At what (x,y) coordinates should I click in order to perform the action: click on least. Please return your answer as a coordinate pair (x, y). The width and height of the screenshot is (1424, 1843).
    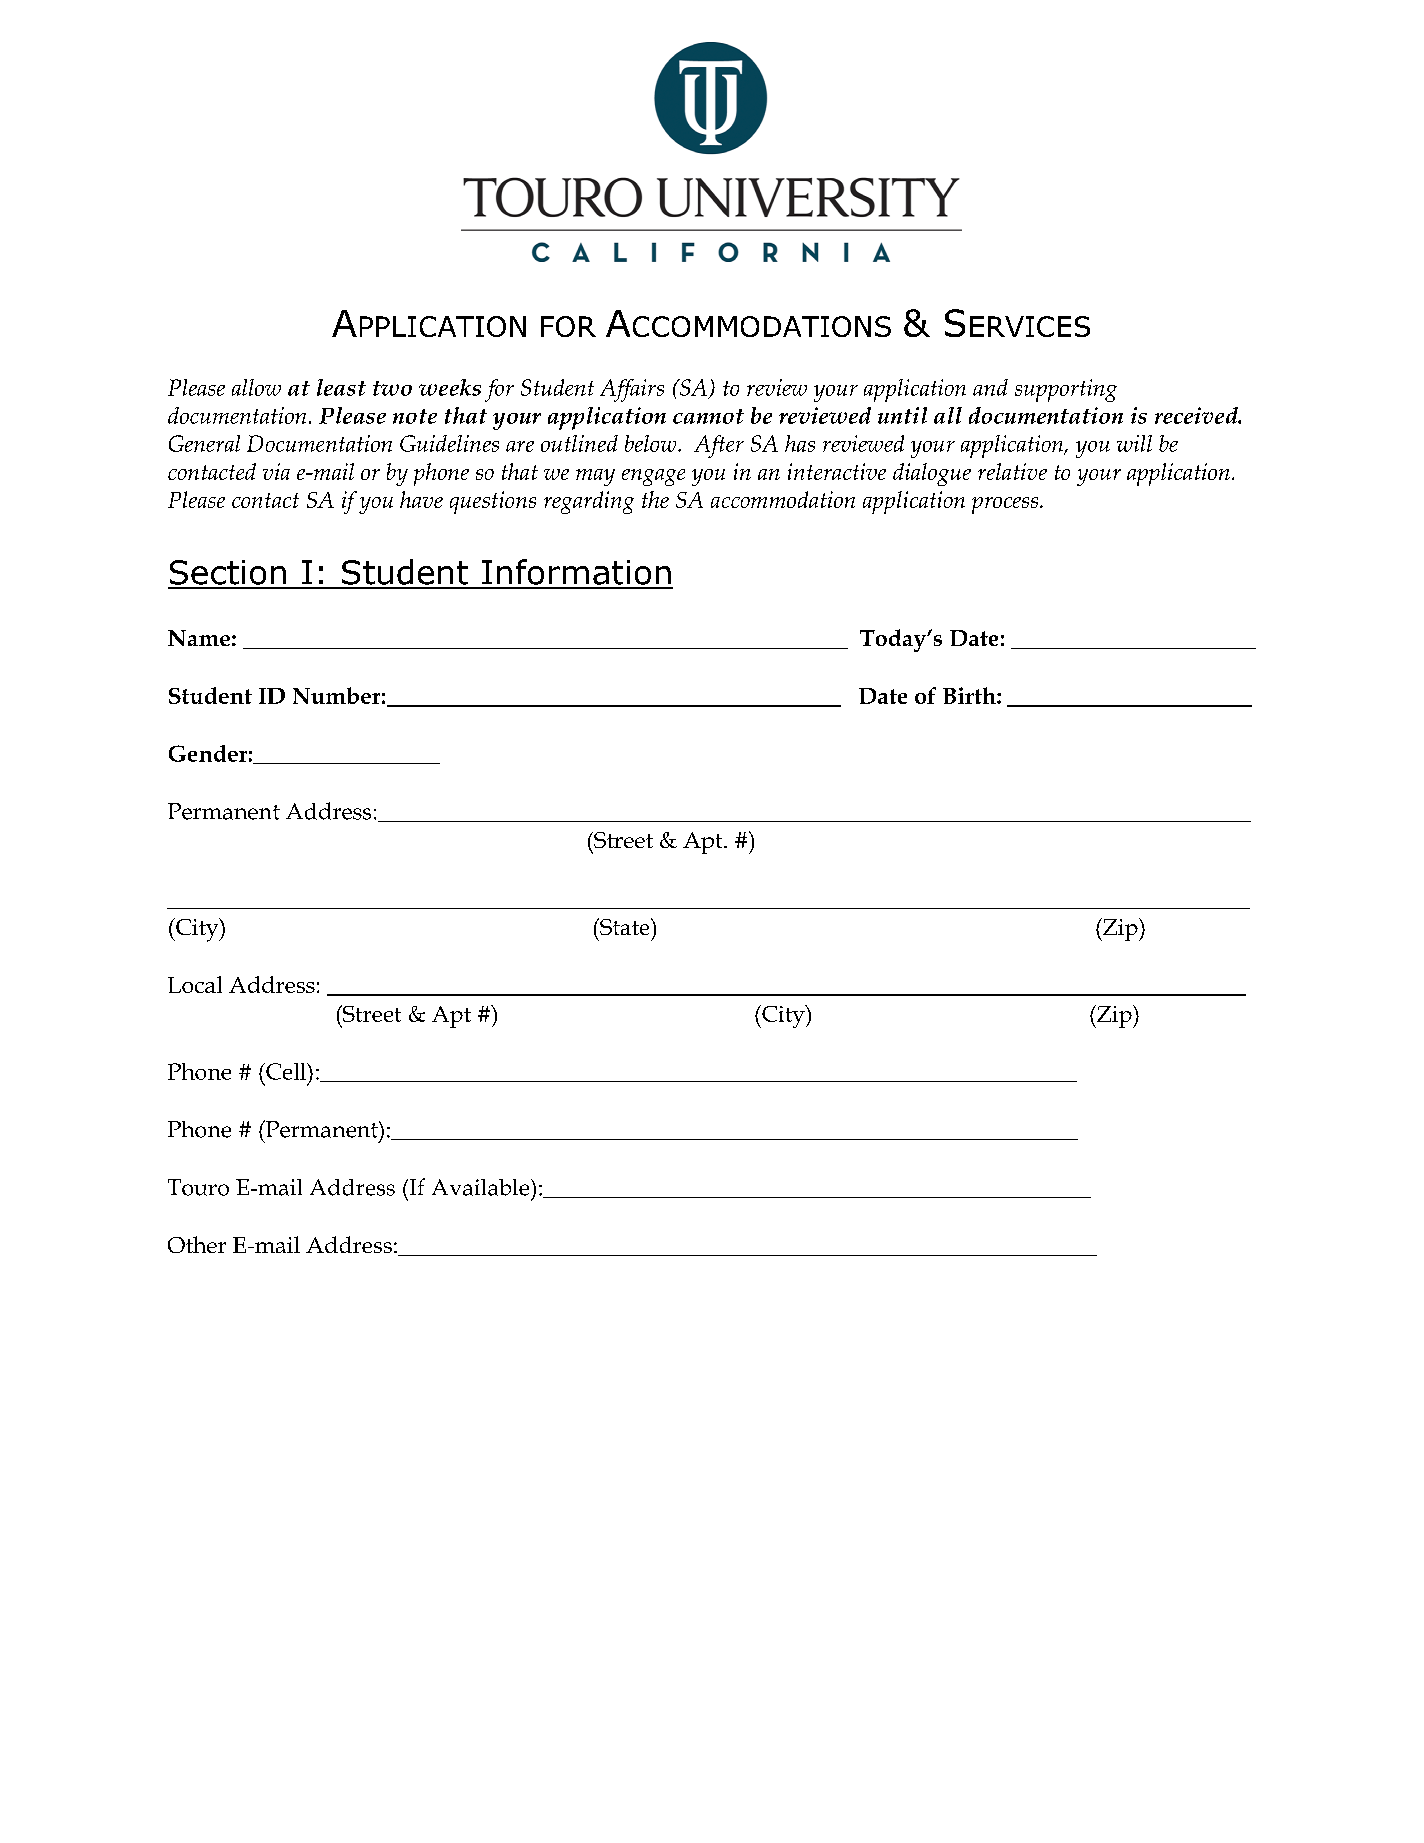
    Looking at the image, I should click on (341, 387).
